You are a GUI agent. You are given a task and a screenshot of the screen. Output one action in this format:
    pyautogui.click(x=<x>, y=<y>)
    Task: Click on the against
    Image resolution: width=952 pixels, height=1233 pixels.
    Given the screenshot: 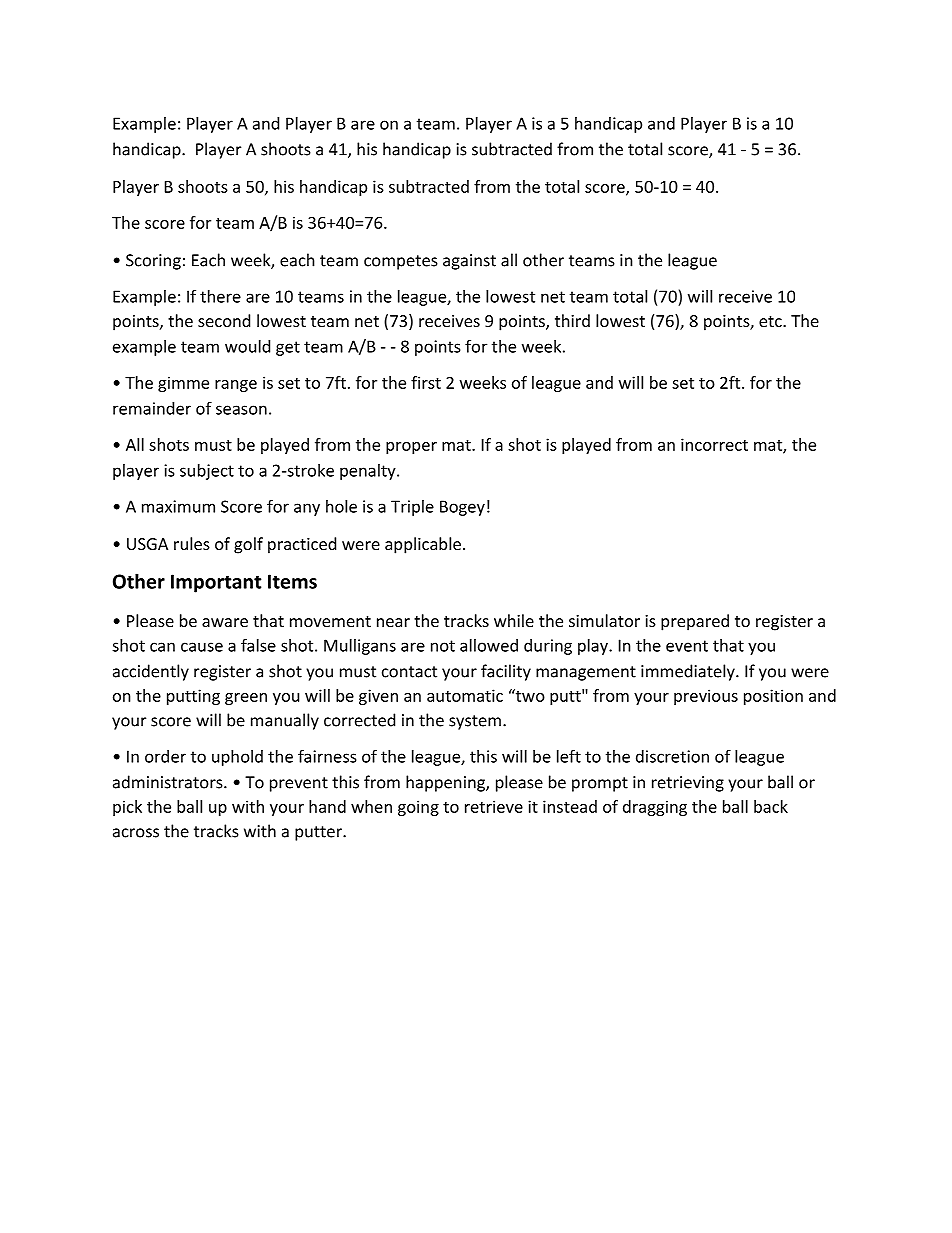 What is the action you would take?
    pyautogui.click(x=469, y=262)
